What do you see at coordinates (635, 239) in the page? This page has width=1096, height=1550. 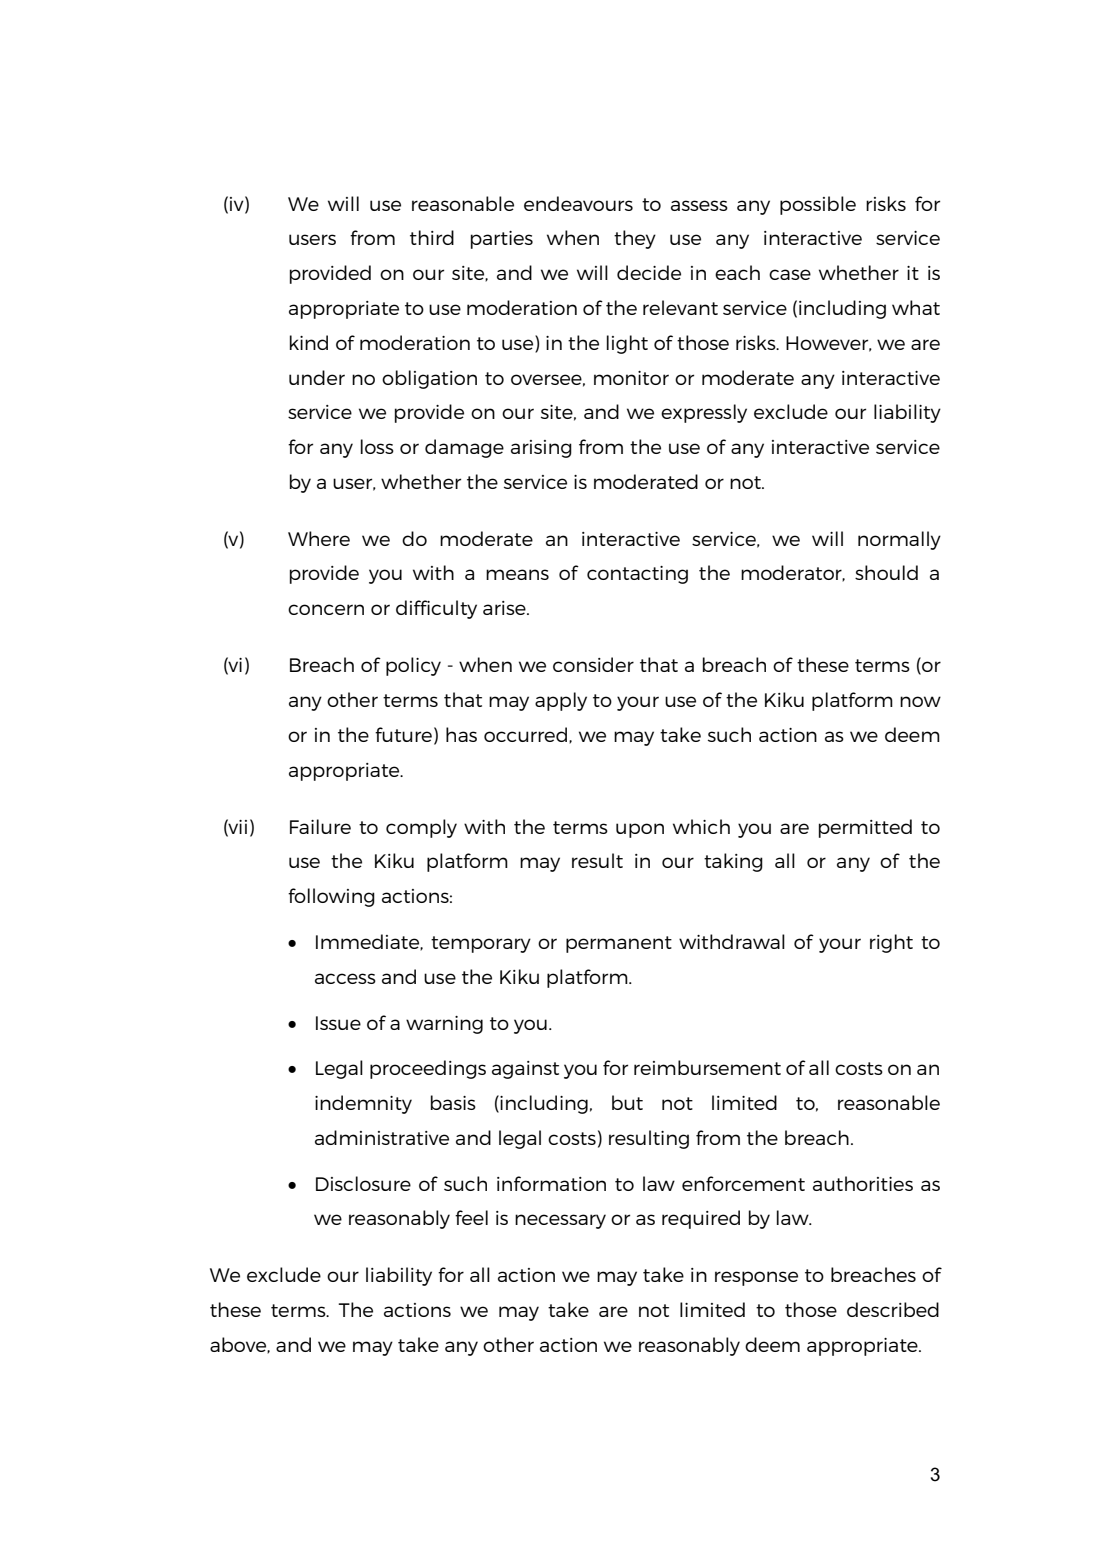 I see `they` at bounding box center [635, 239].
